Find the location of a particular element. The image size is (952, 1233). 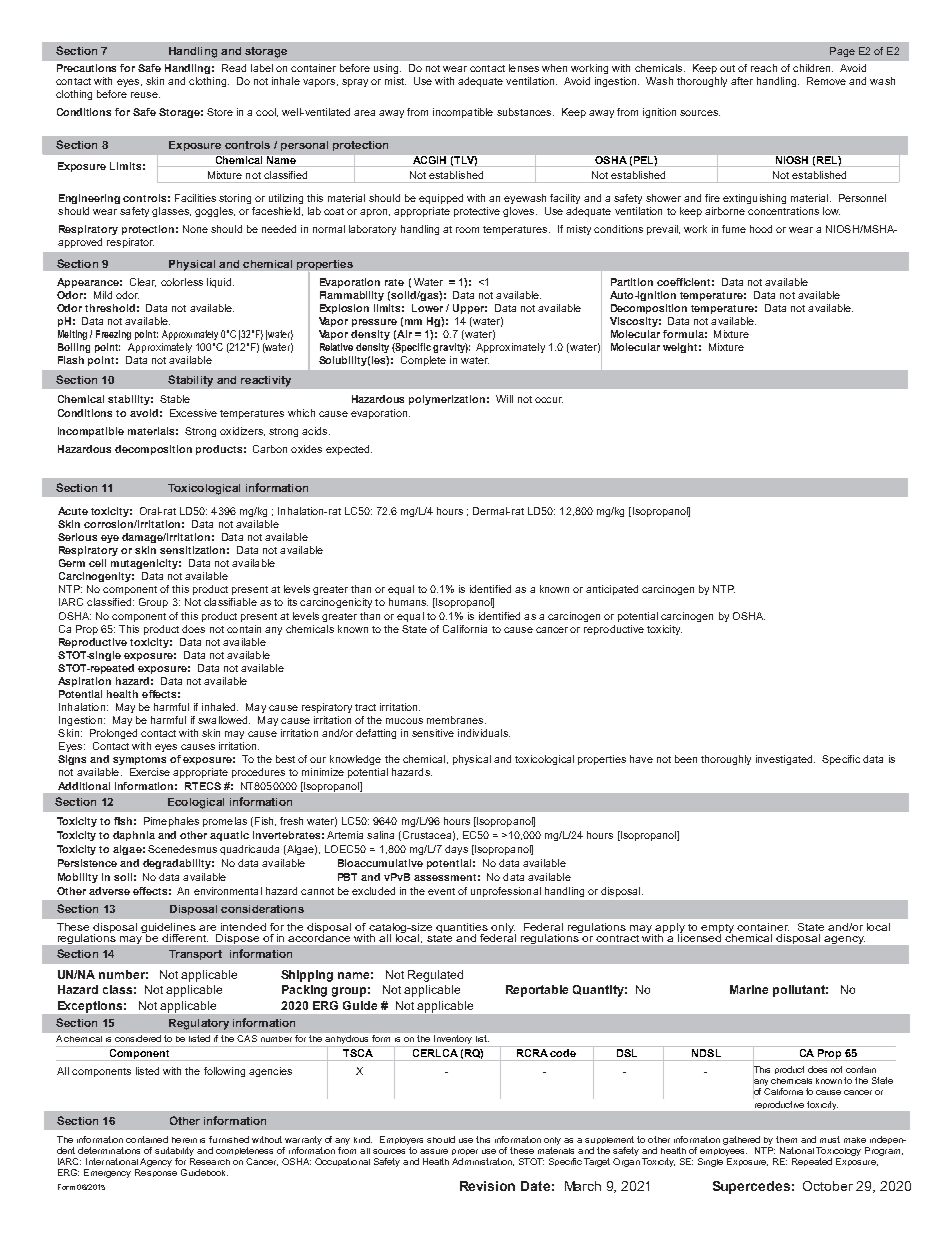

Lower is located at coordinates (427, 308).
